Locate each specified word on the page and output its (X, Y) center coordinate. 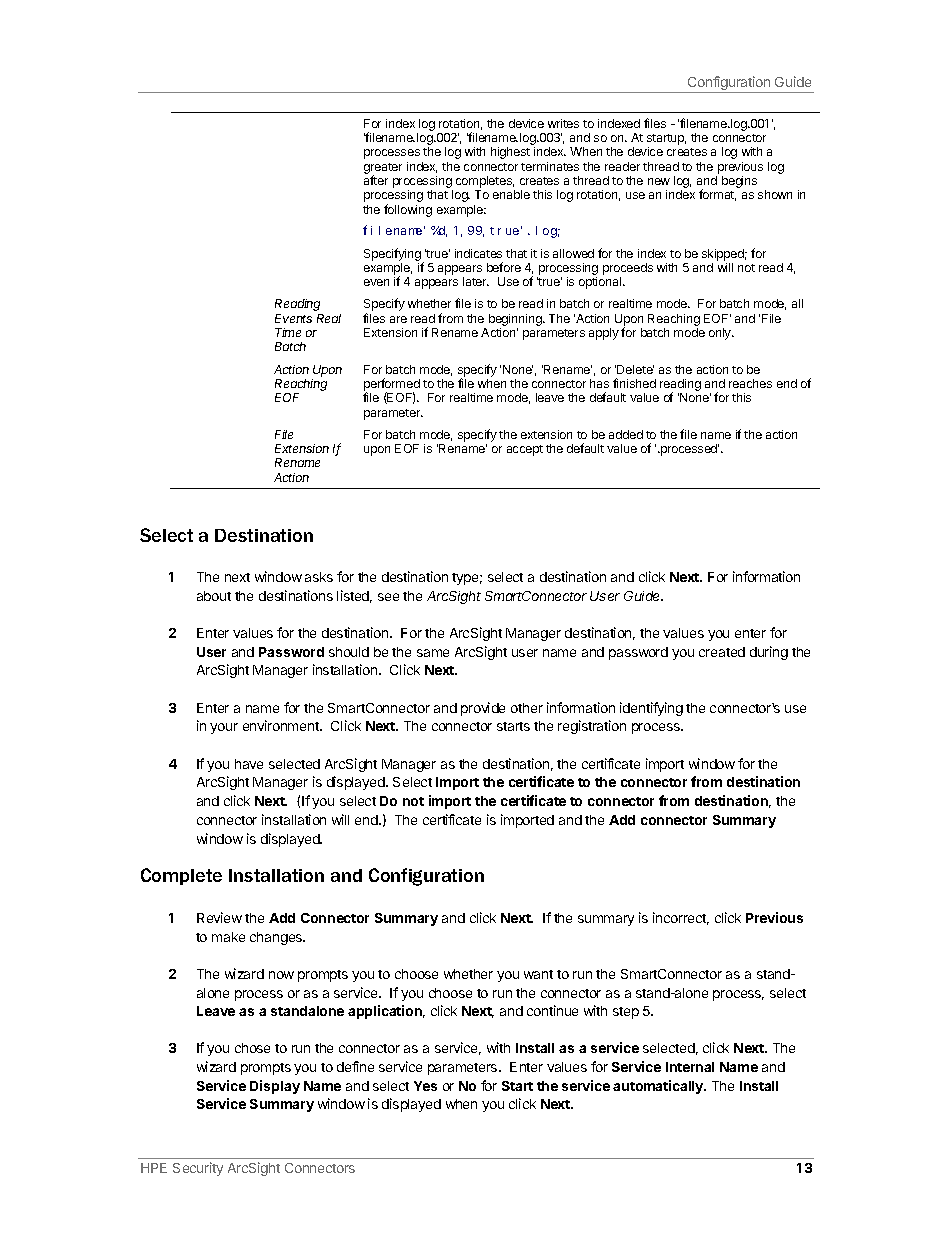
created (722, 652)
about (214, 596)
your (224, 728)
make (228, 937)
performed (392, 385)
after (376, 180)
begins (739, 182)
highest (510, 153)
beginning (516, 321)
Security (198, 1169)
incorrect (681, 918)
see (388, 597)
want (538, 974)
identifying (651, 709)
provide (483, 709)
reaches (750, 383)
